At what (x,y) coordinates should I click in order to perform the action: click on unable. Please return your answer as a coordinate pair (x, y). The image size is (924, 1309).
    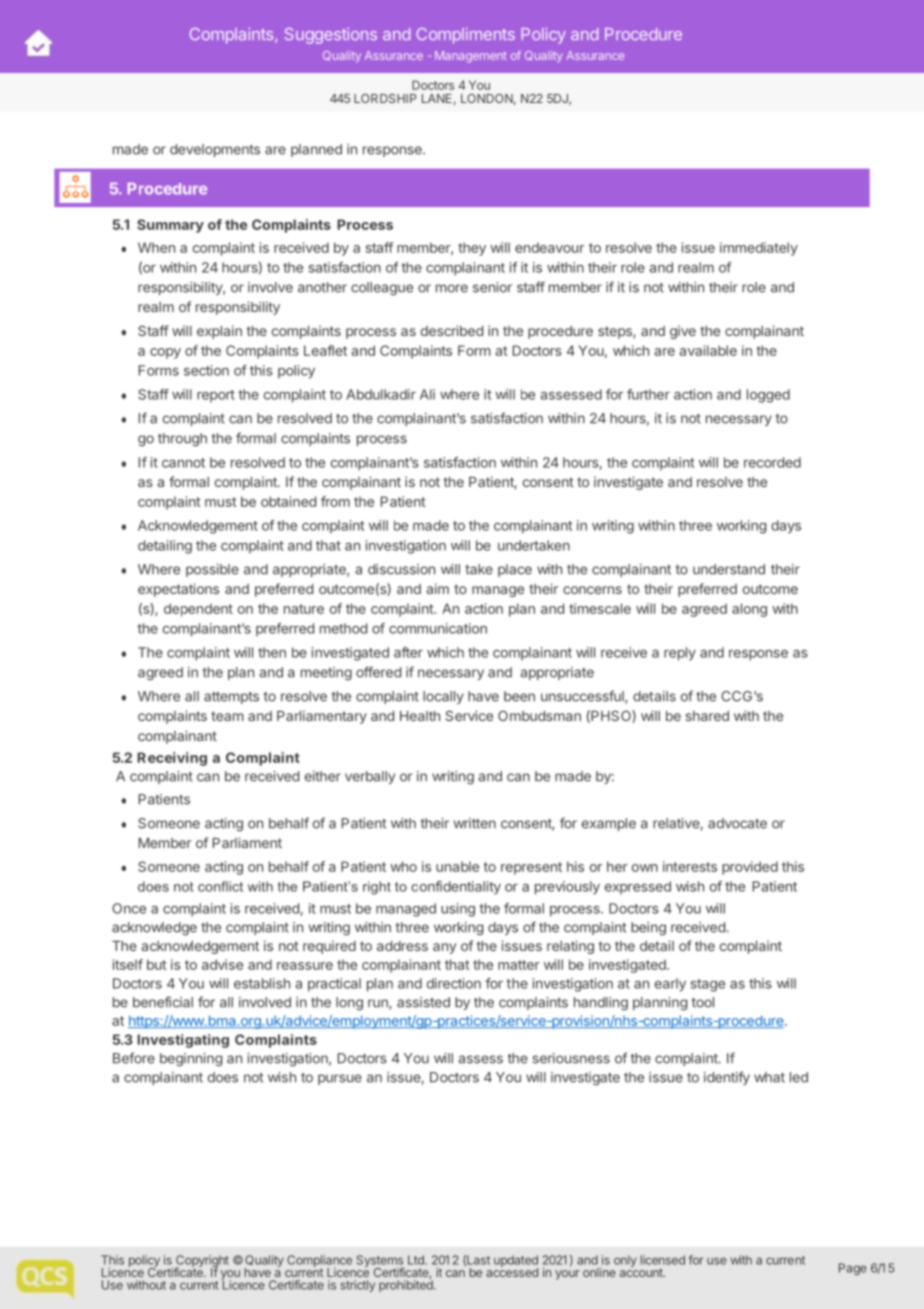
    Looking at the image, I should click on (457, 866).
